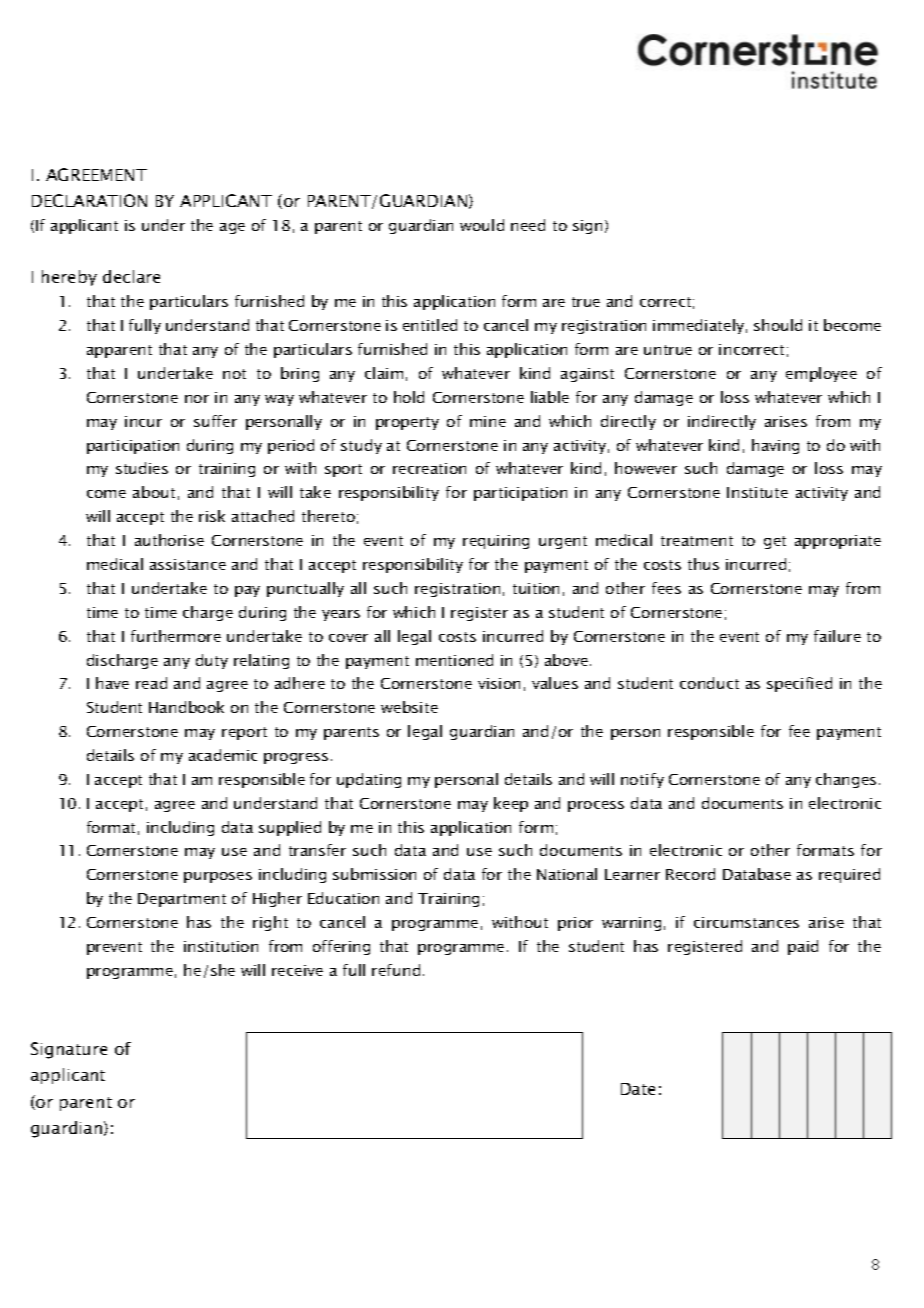  I want to click on would, so click(482, 225).
